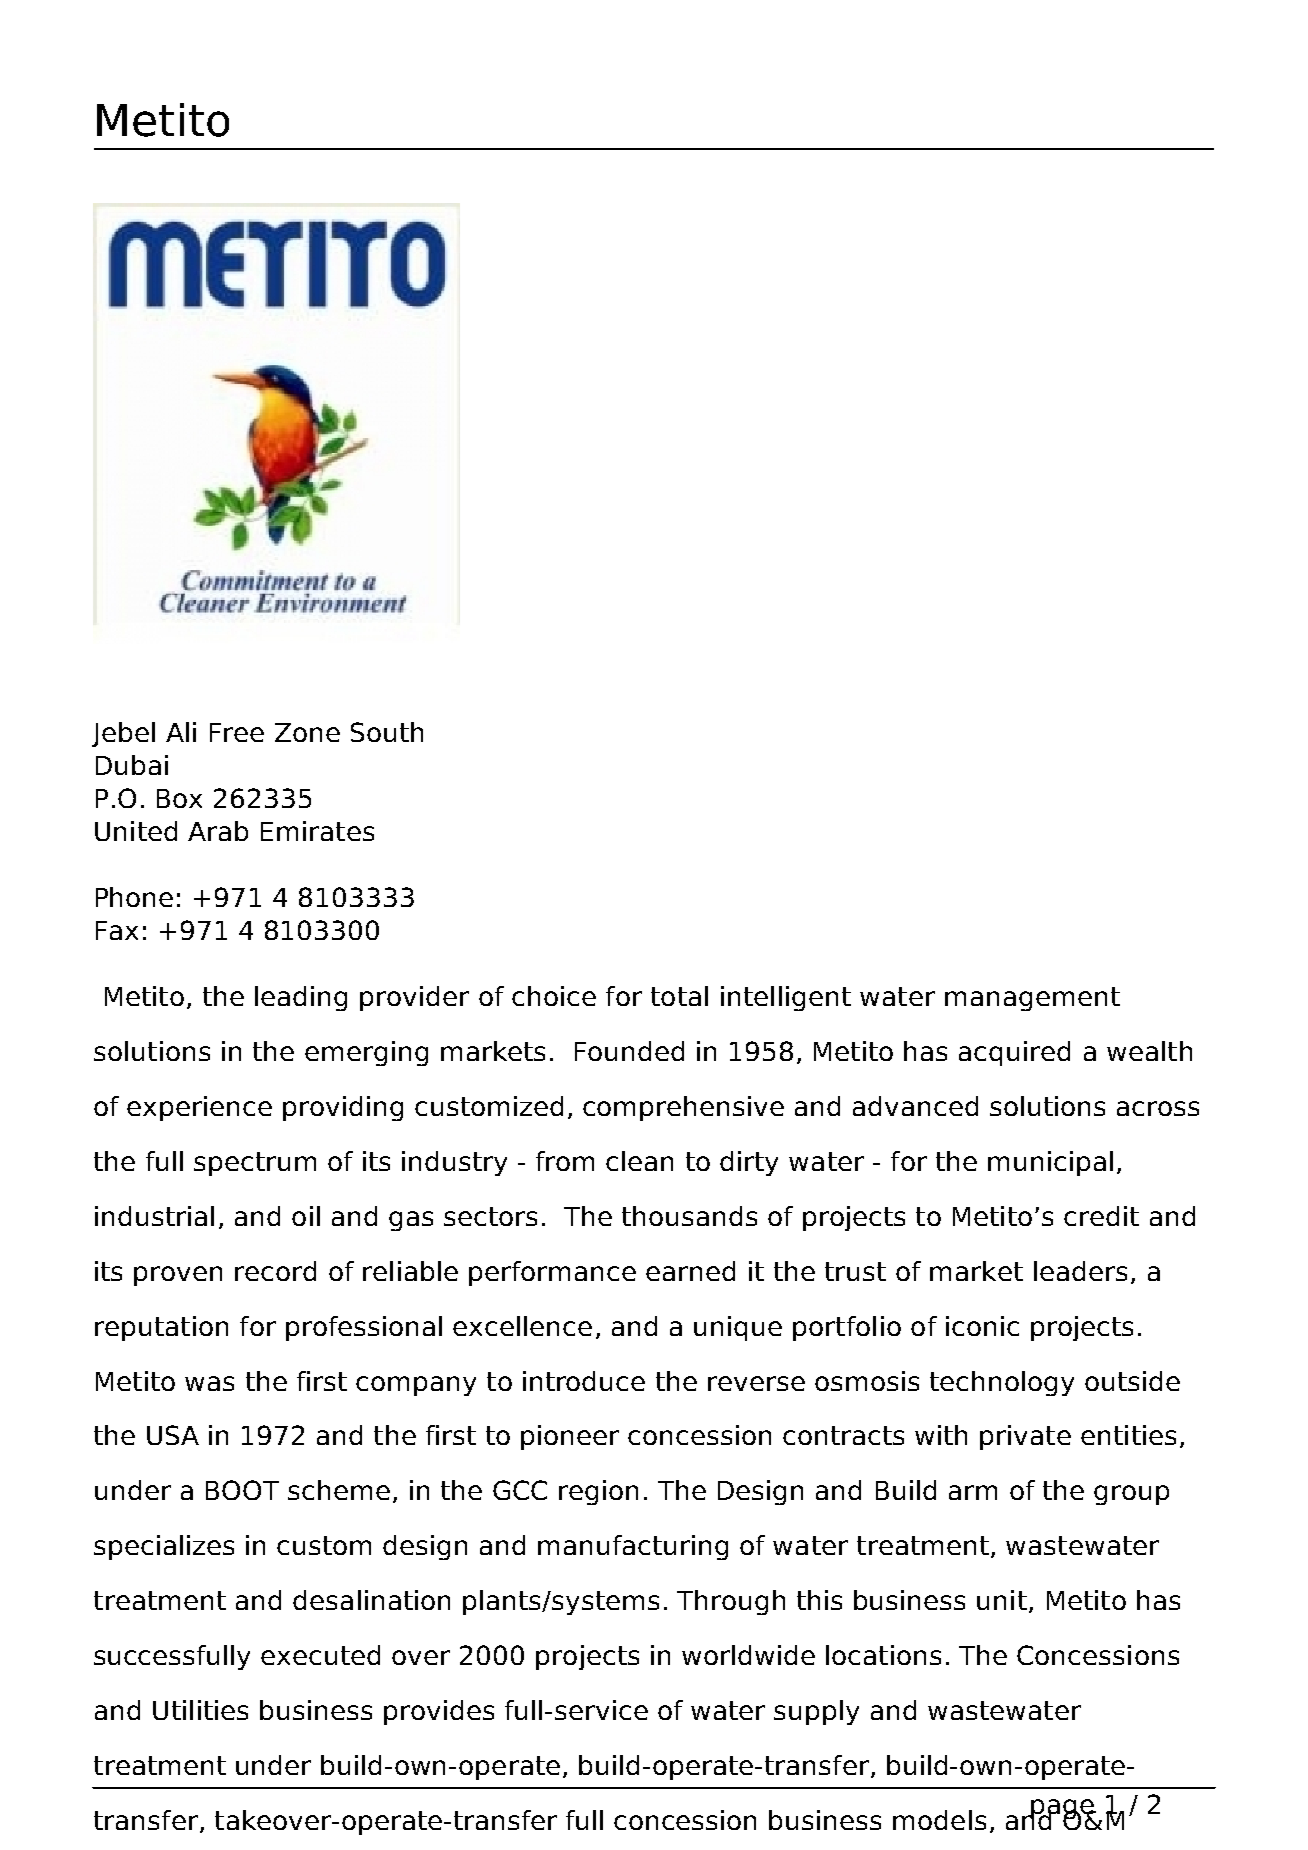 The height and width of the page is (1850, 1308). Describe the element at coordinates (683, 1108) in the page. I see `comprehensive` at that location.
